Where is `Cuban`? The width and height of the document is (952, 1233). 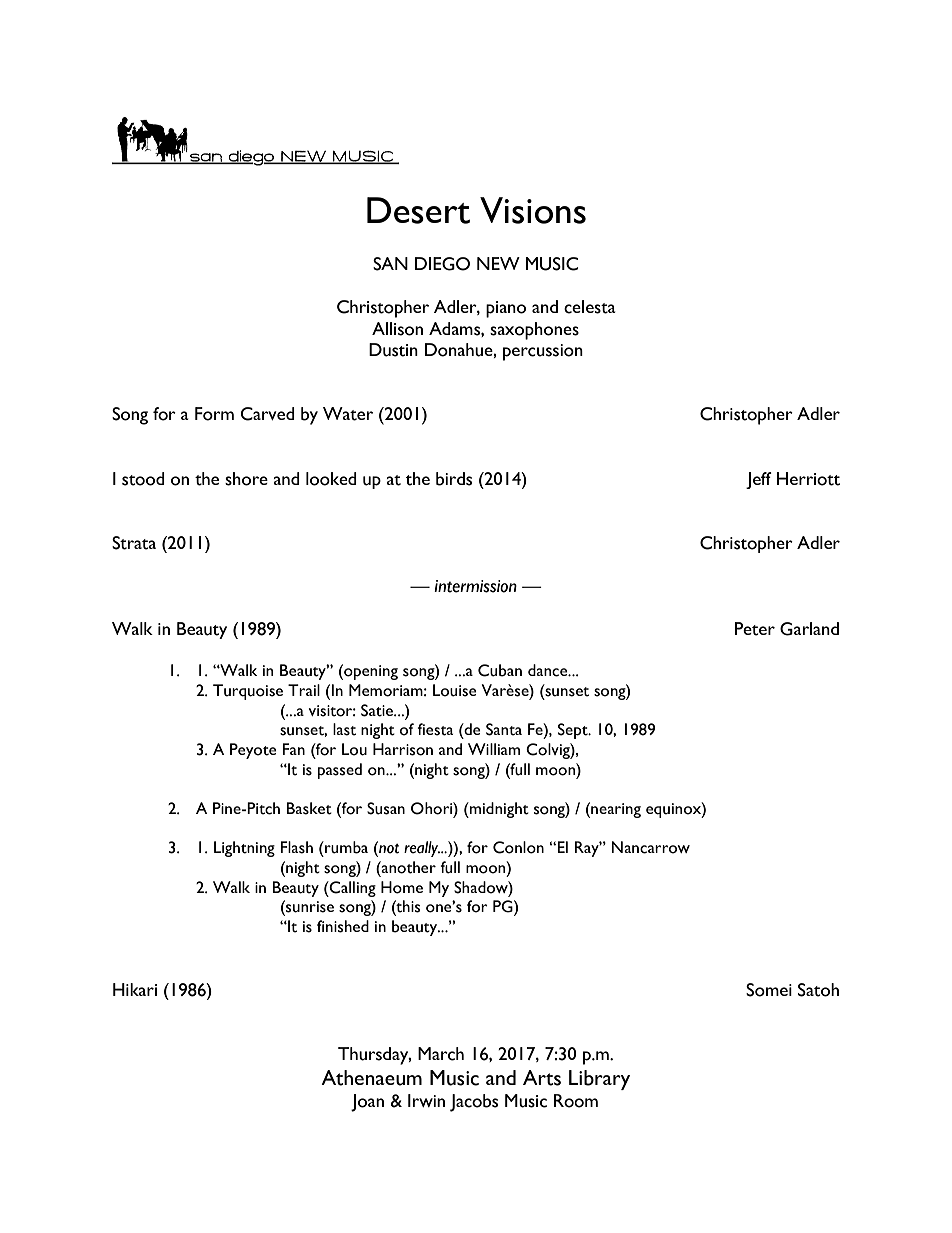
Cuban is located at coordinates (500, 670).
